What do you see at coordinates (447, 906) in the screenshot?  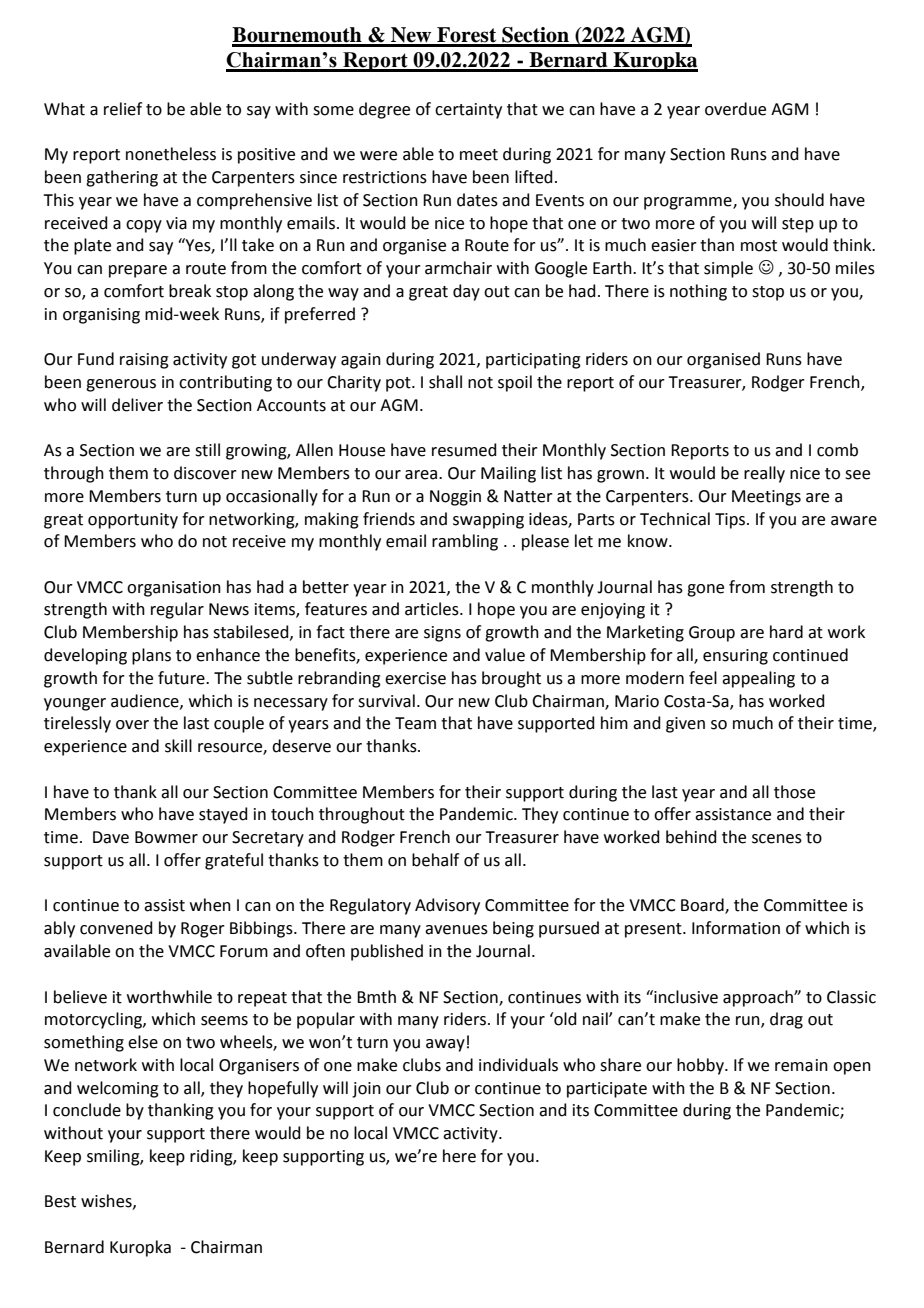 I see `Advisory` at bounding box center [447, 906].
